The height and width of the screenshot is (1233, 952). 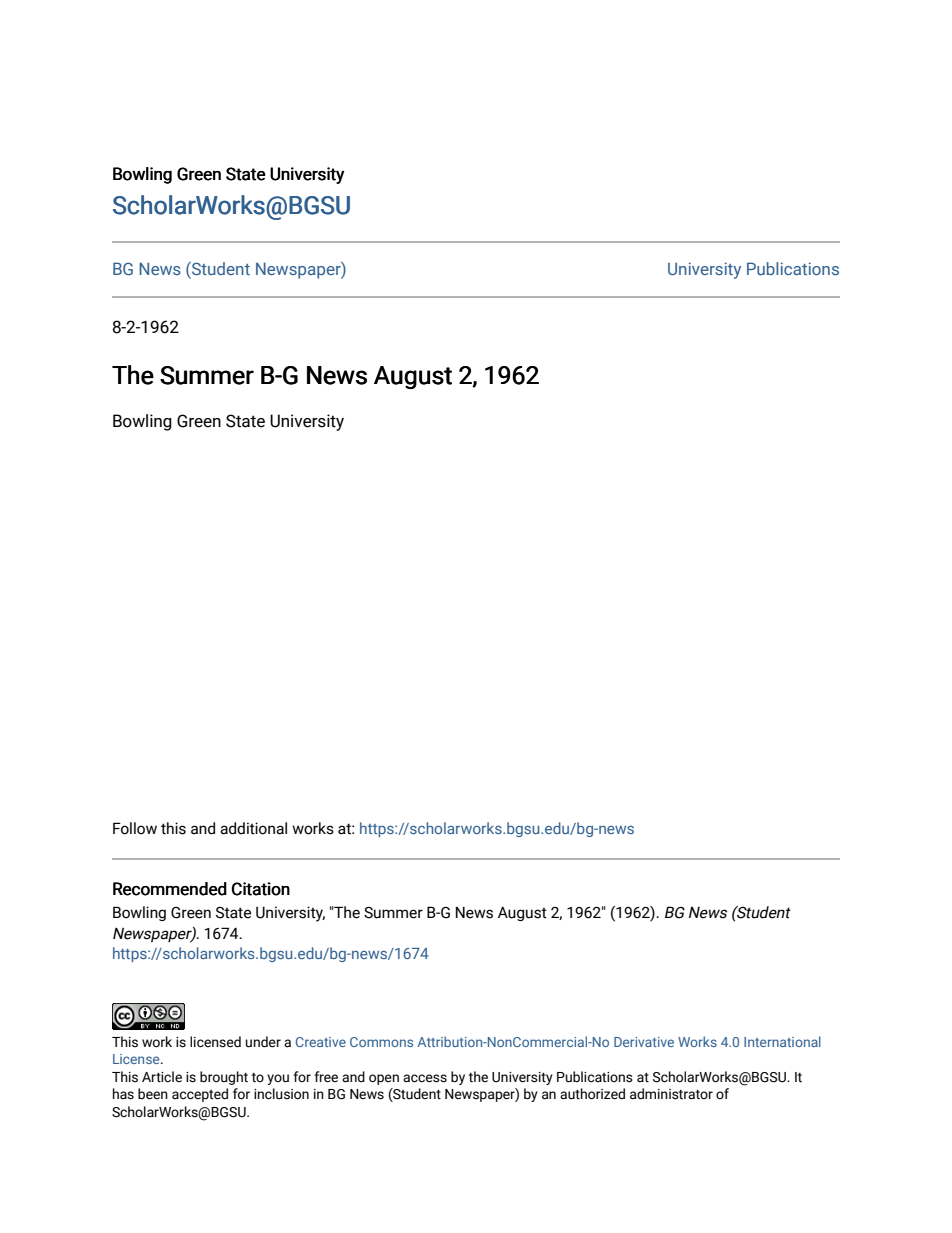 What do you see at coordinates (135, 828) in the screenshot?
I see `Follow` at bounding box center [135, 828].
